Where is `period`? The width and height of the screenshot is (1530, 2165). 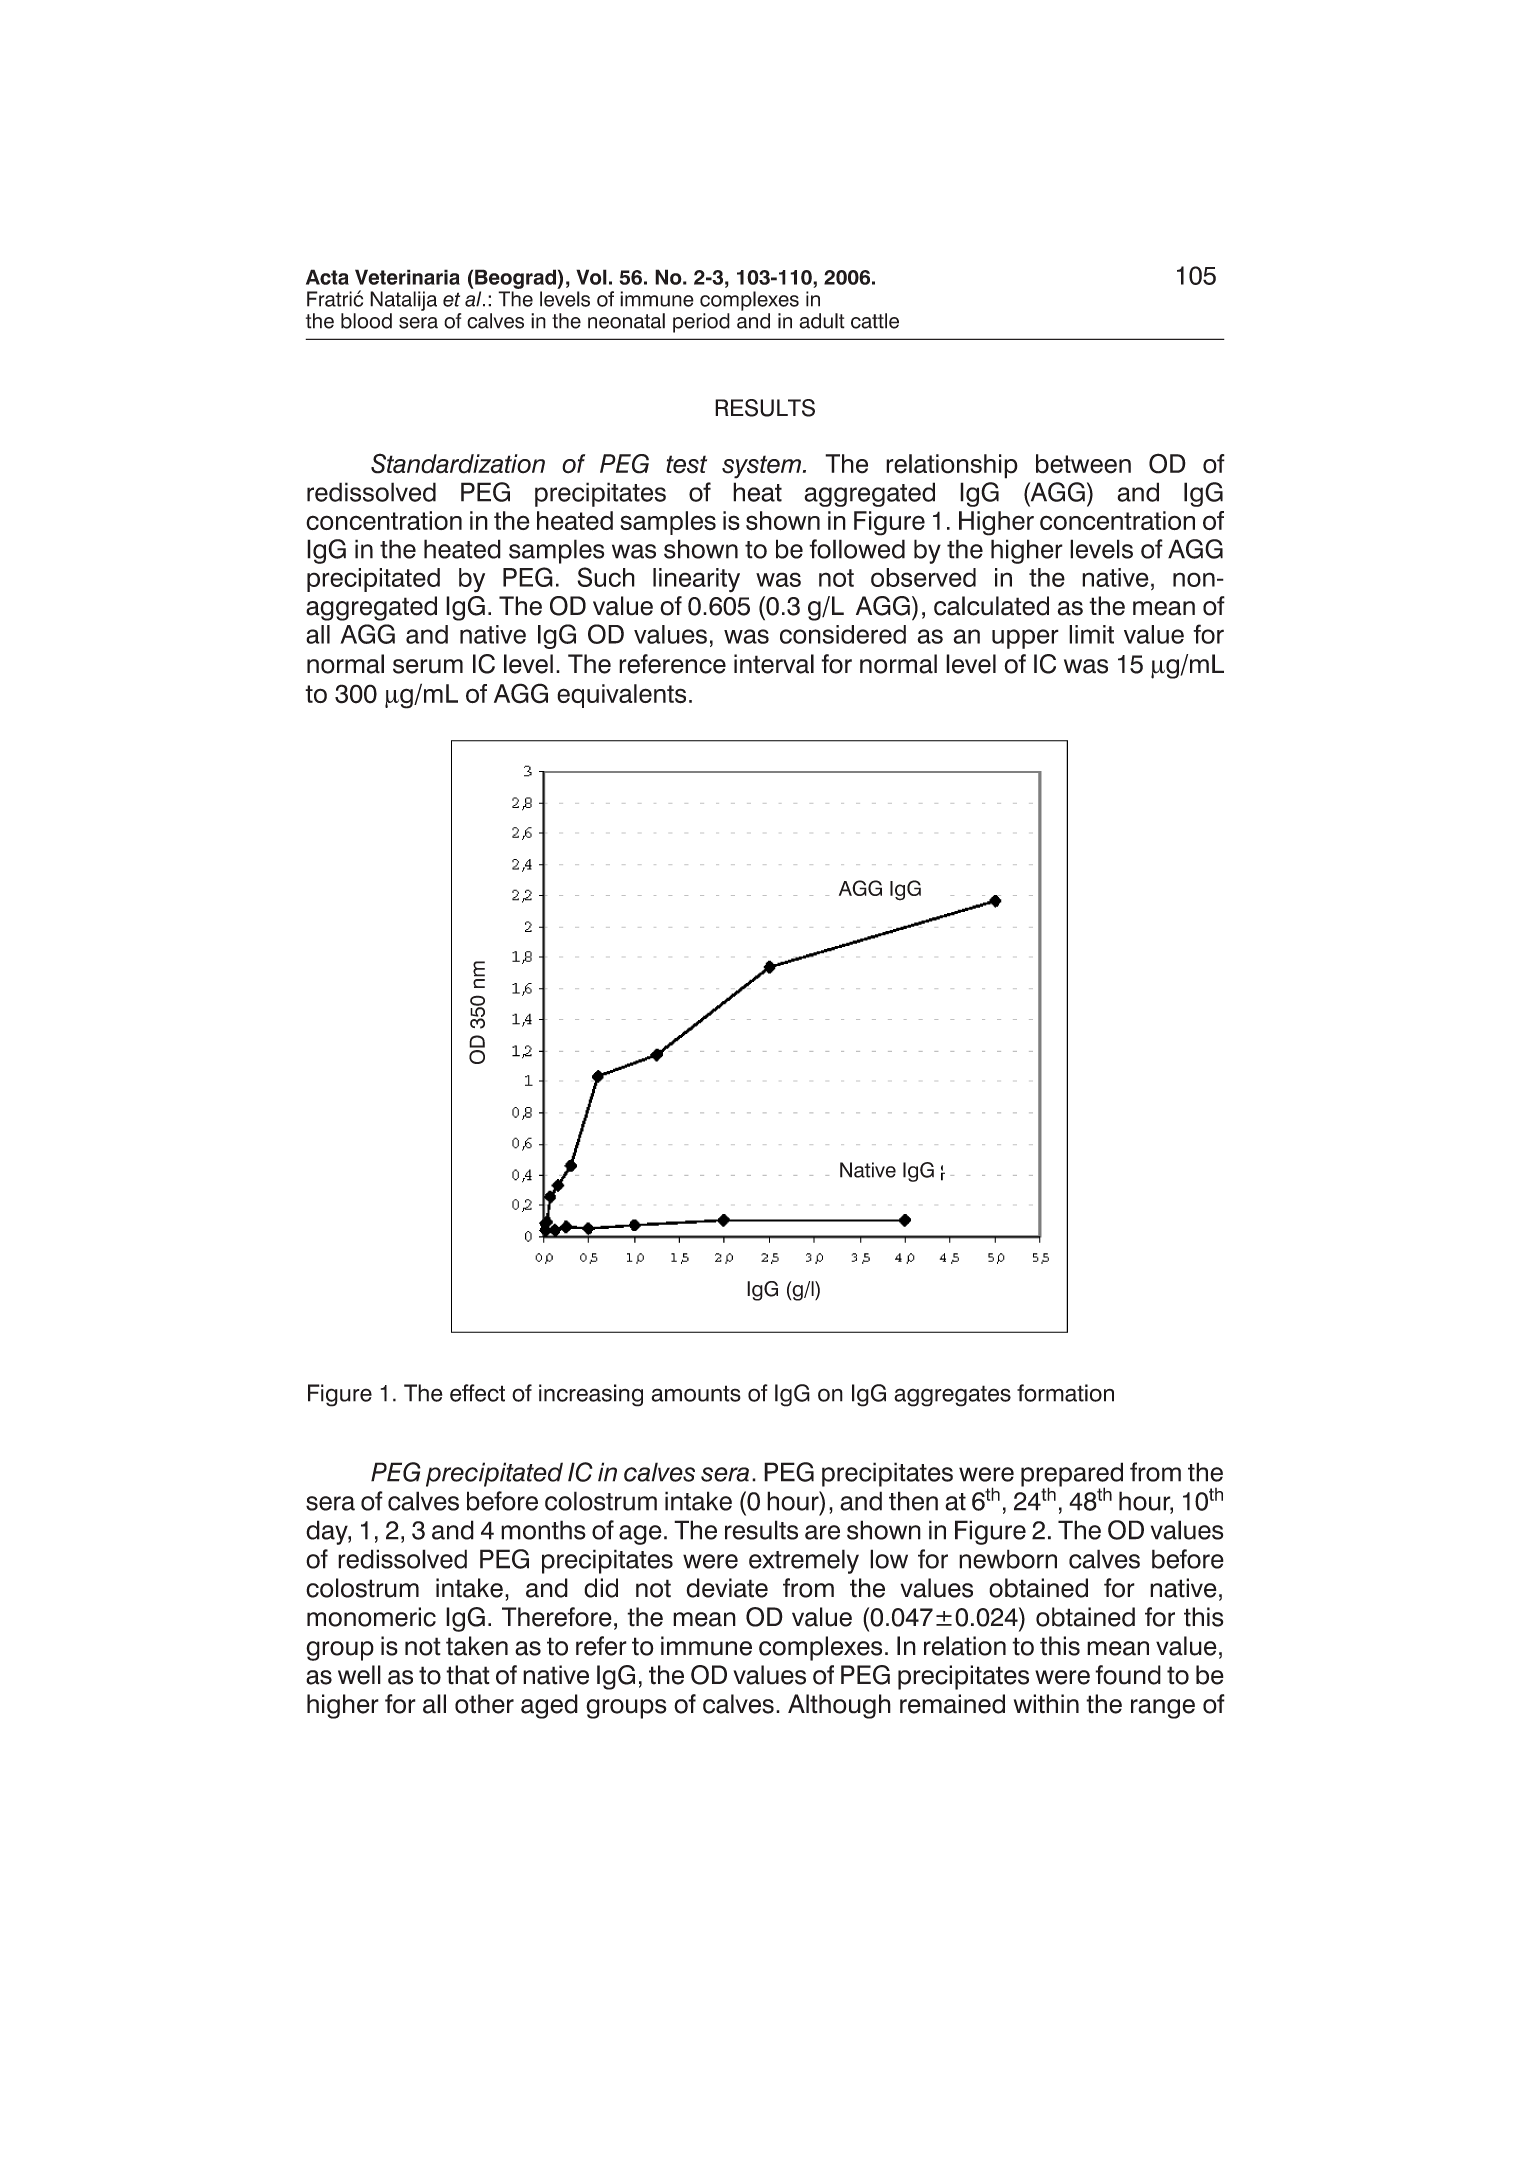 period is located at coordinates (701, 323).
